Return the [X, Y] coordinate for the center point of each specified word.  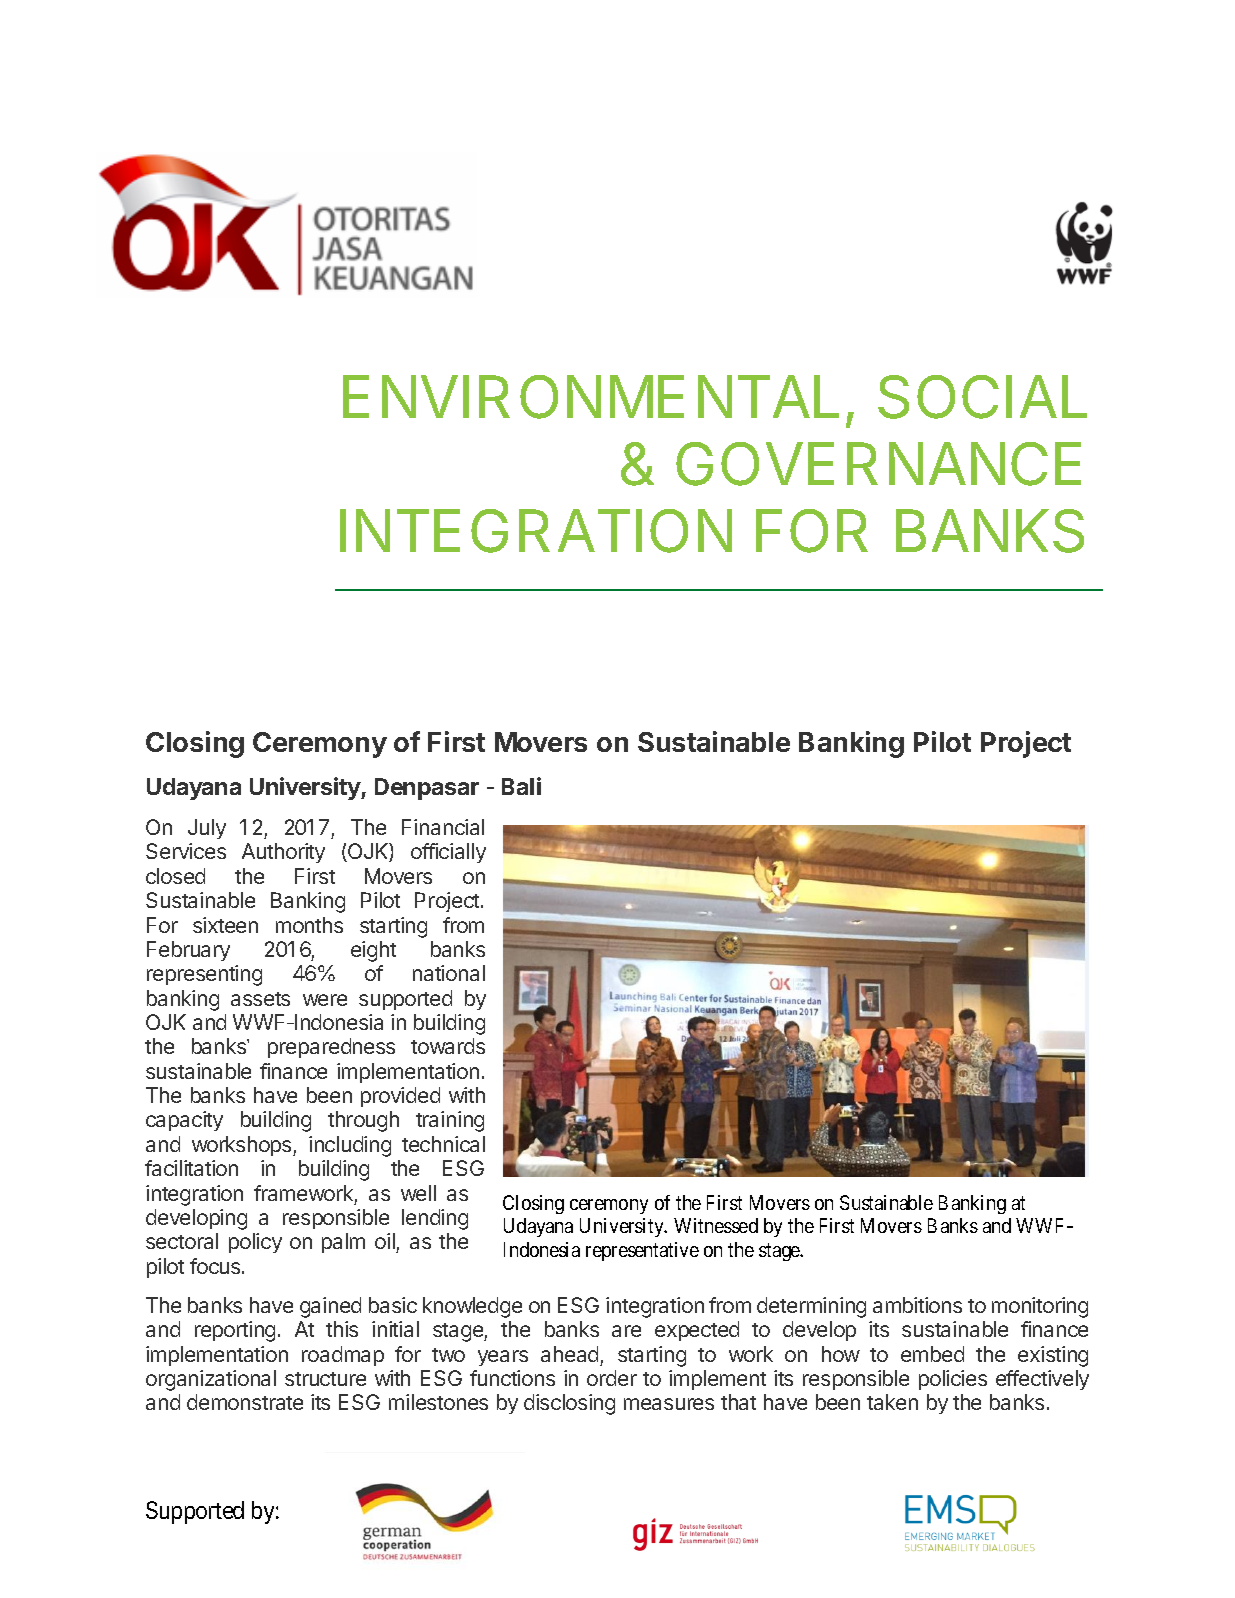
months [309, 925]
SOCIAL [982, 397]
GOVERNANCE [878, 464]
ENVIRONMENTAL [591, 397]
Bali [521, 786]
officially [448, 853]
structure [325, 1379]
